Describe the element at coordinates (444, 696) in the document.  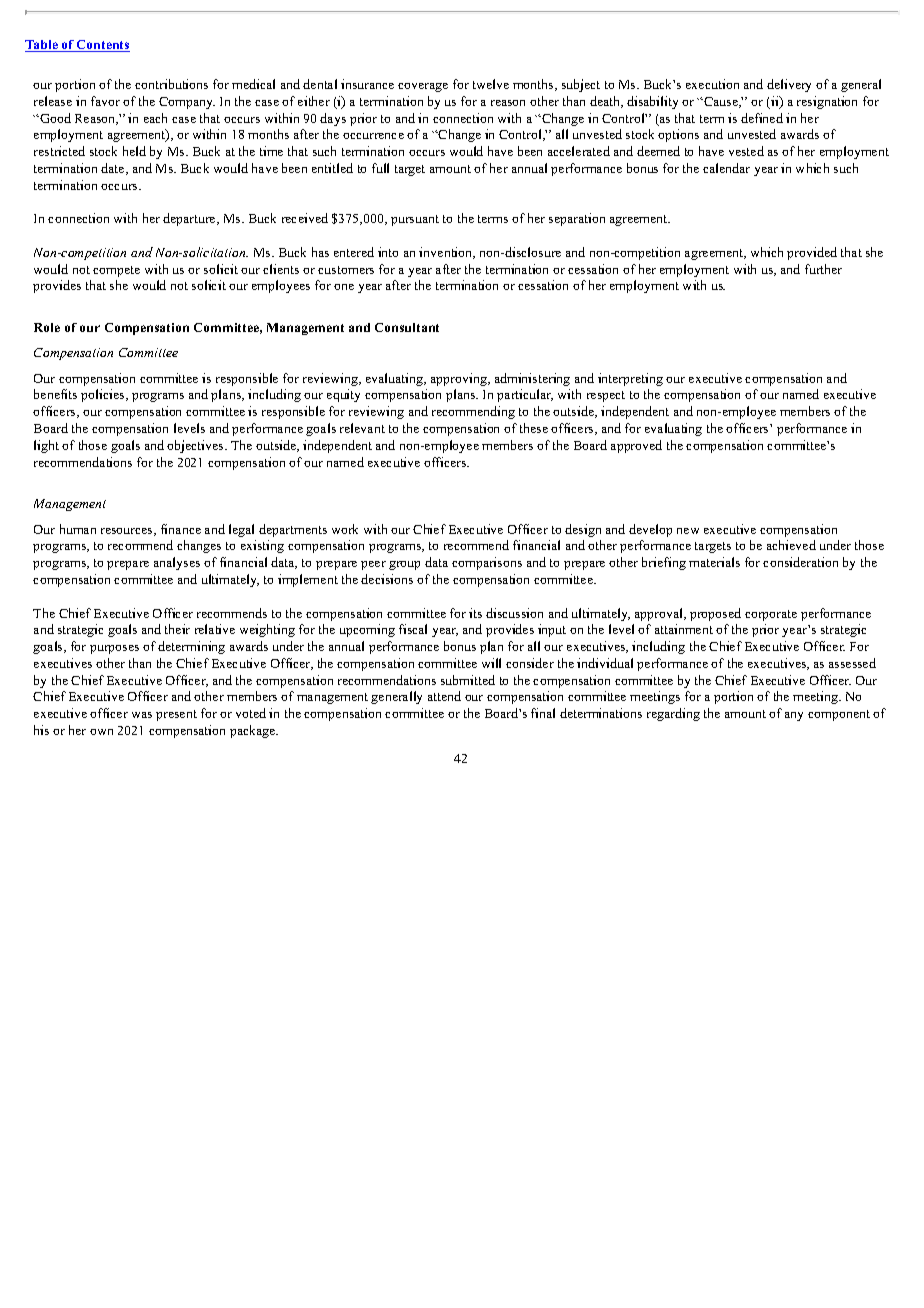
I see `attend` at that location.
